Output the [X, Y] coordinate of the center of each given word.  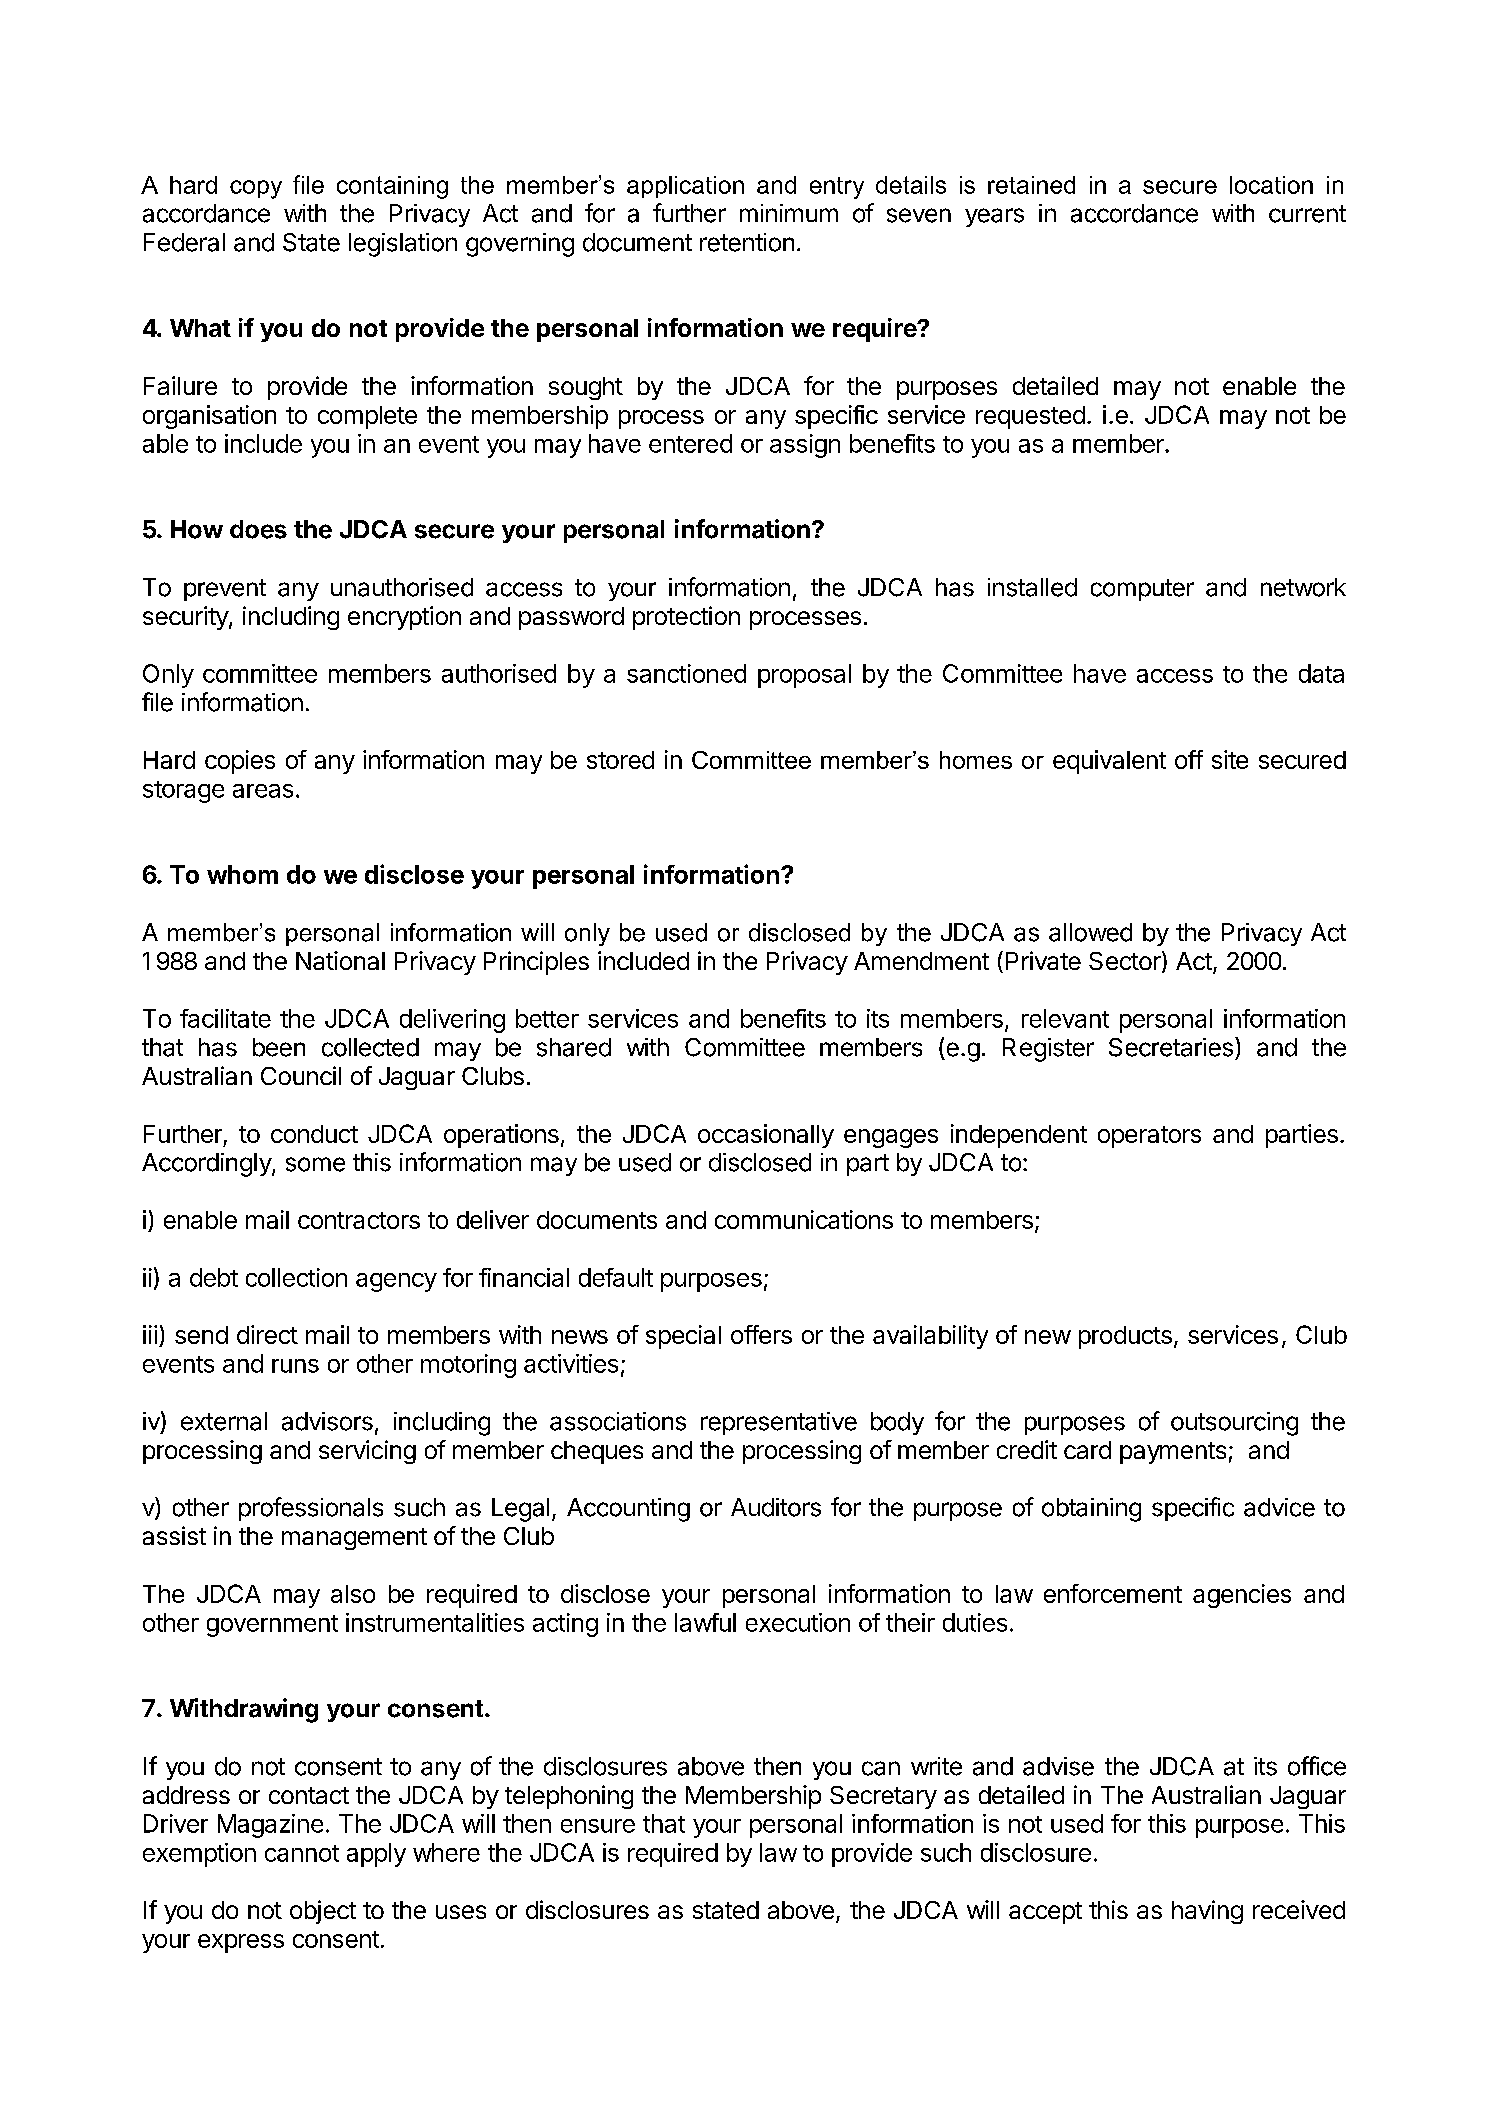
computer [1142, 590]
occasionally [766, 1136]
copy [256, 189]
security [186, 618]
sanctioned [686, 673]
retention [747, 242]
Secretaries [1171, 1047]
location [1271, 185]
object [323, 1912]
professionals [311, 1509]
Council [301, 1075]
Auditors [776, 1507]
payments [1173, 1453]
